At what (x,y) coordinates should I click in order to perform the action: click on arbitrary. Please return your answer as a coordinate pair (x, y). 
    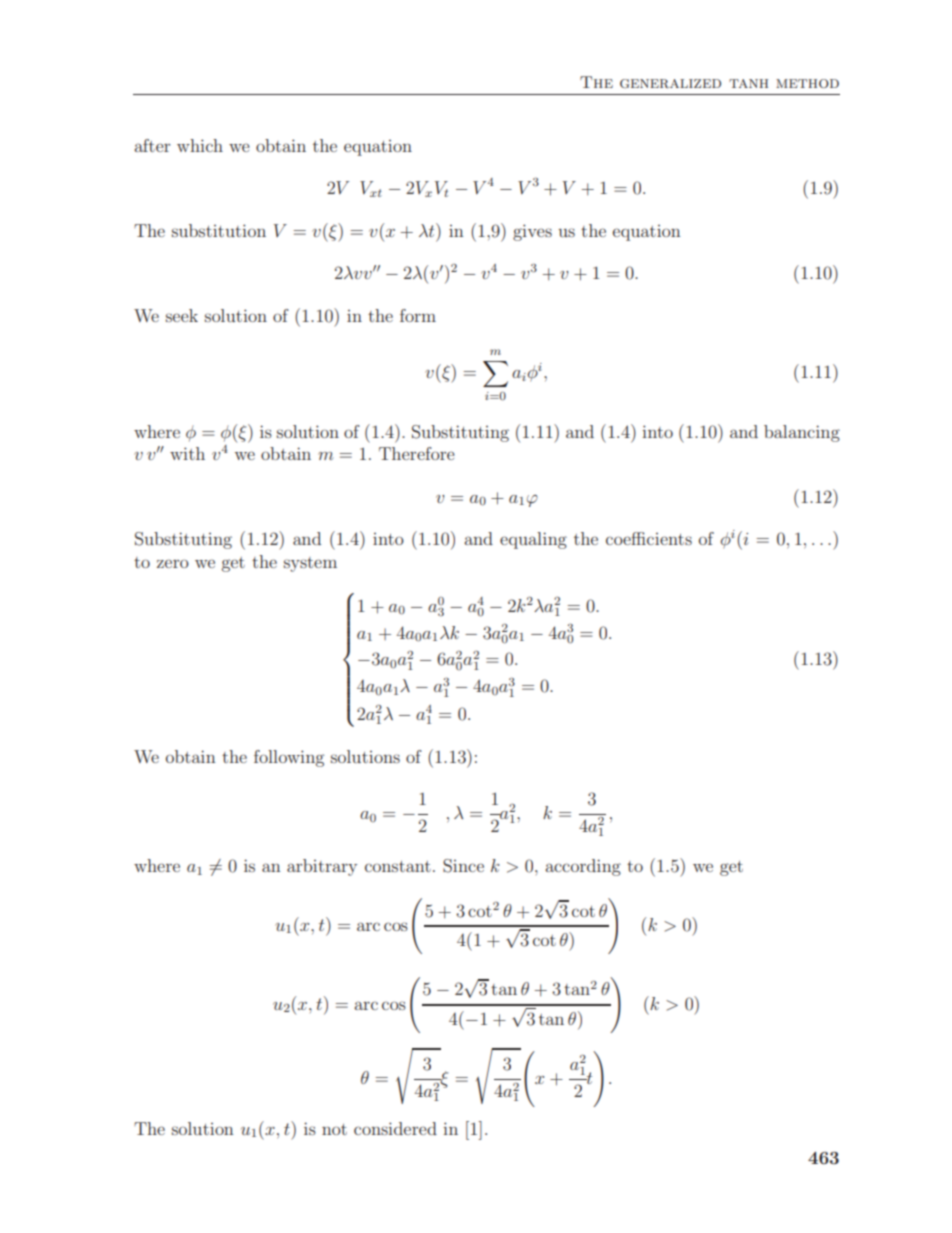
    Looking at the image, I should click on (322, 867).
